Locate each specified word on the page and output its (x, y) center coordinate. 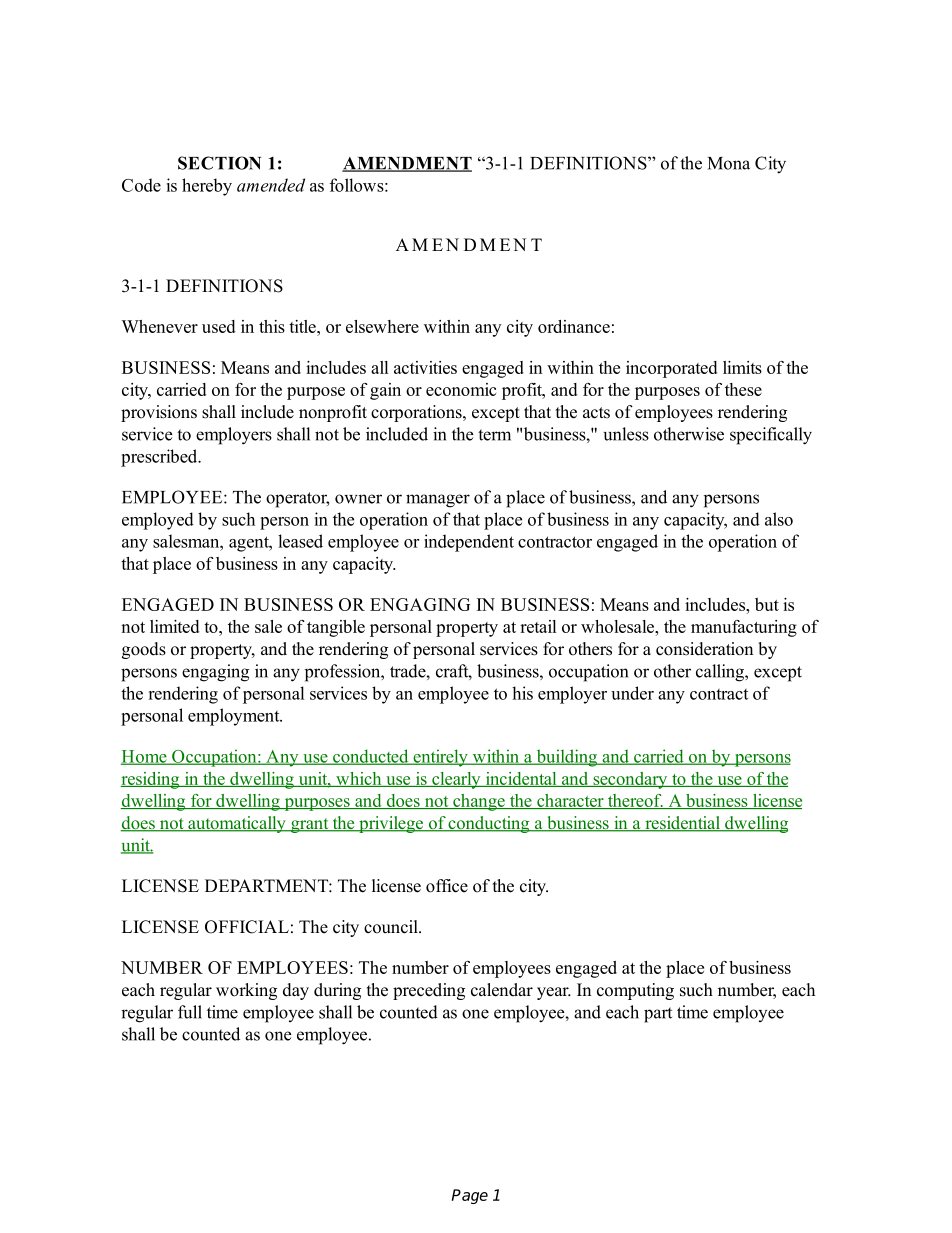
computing (635, 991)
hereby (207, 187)
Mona (729, 163)
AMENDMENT (407, 164)
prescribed (160, 458)
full (190, 1012)
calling (721, 673)
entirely (440, 758)
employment (235, 717)
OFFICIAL (247, 927)
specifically (771, 436)
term (494, 435)
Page (469, 1196)
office (447, 886)
